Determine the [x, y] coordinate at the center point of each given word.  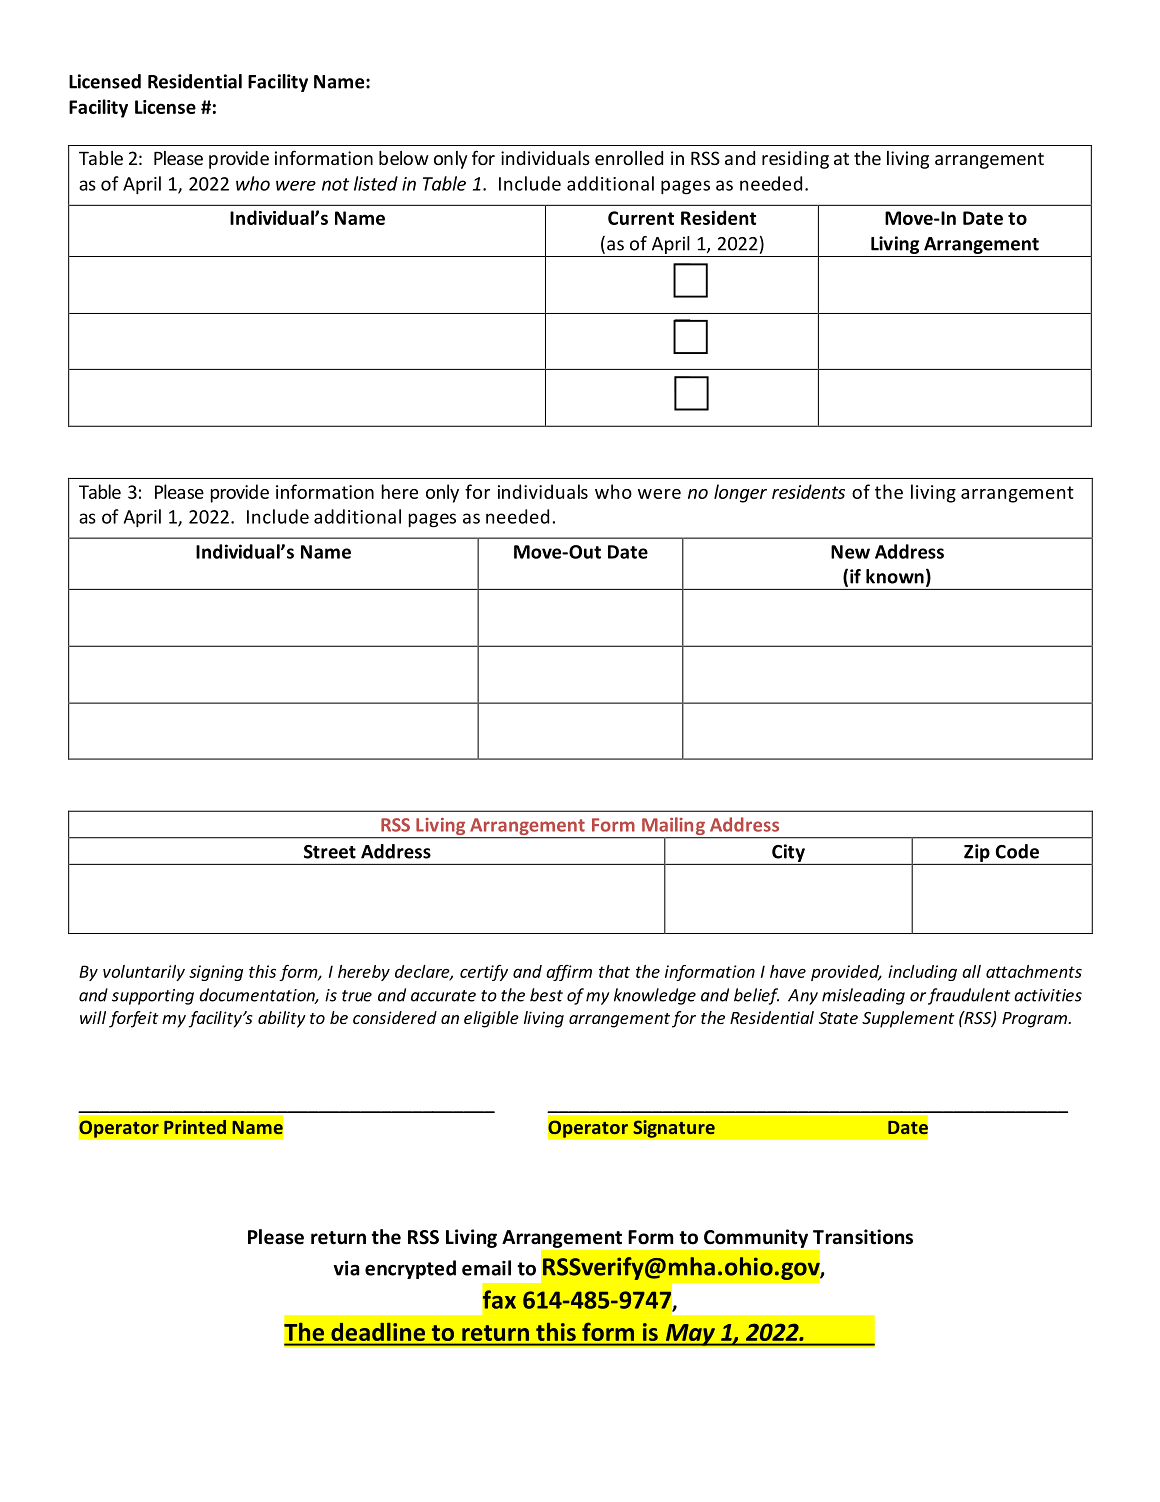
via [346, 1268]
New [850, 552]
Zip [977, 853]
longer [740, 493]
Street [330, 852]
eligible [491, 1019]
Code [1017, 851]
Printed [195, 1127]
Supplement [908, 1019]
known [895, 576]
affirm [569, 973]
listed [376, 183]
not [335, 184]
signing [216, 973]
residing [795, 160]
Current [641, 218]
